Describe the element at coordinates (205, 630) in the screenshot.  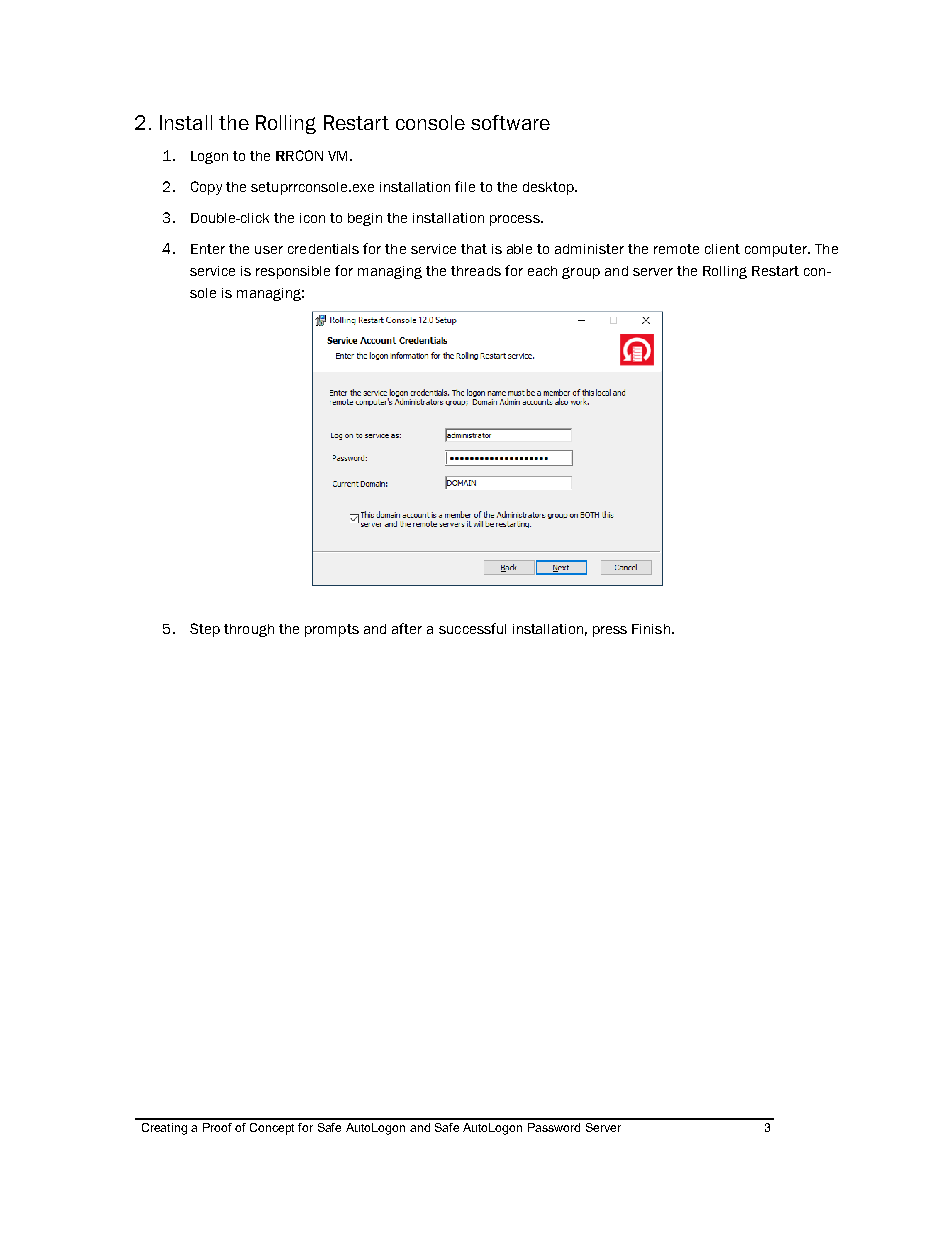
I see `Step` at that location.
